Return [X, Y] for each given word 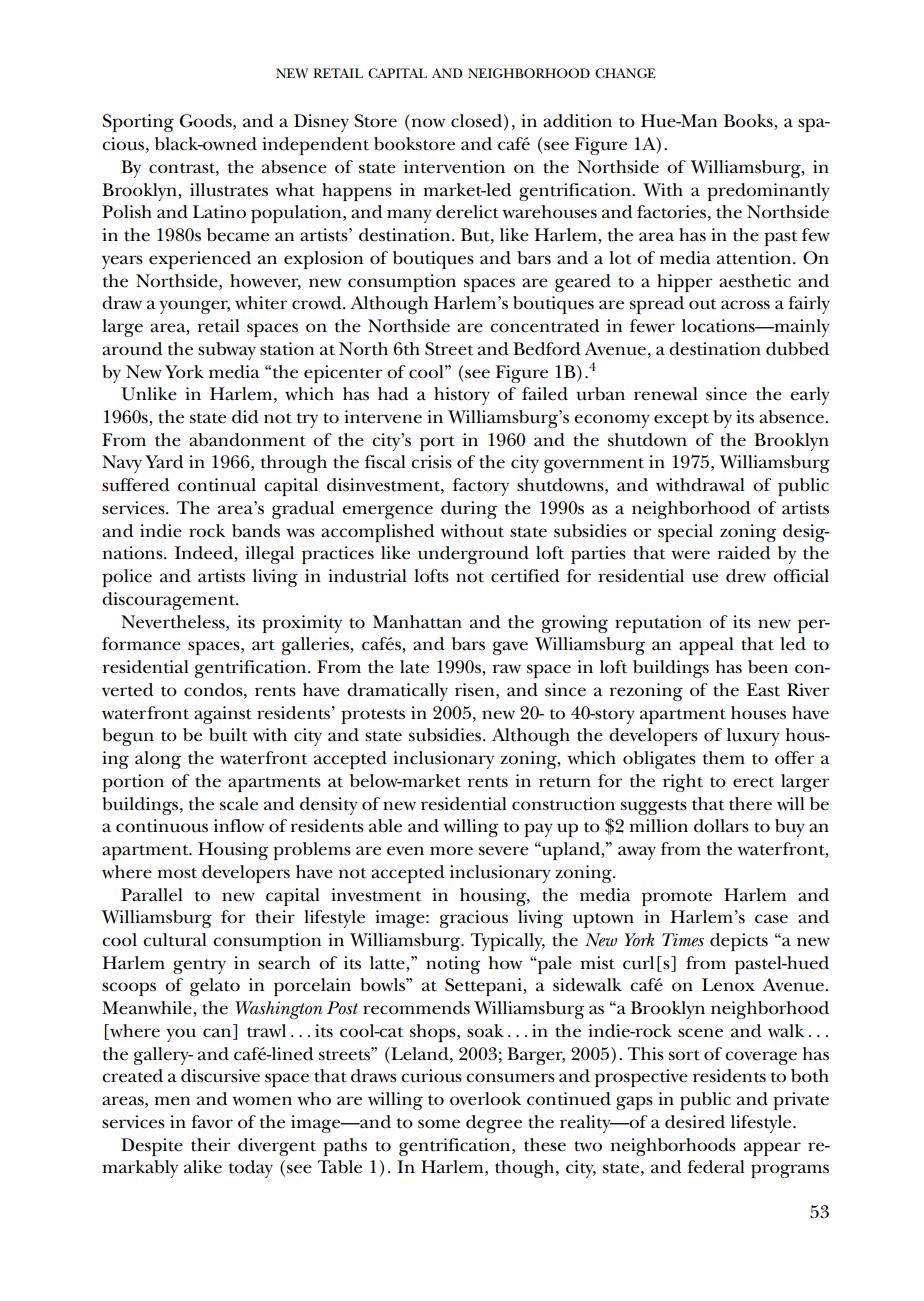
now [428, 123]
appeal [706, 646]
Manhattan [417, 622]
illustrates [229, 190]
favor [212, 1122]
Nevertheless [174, 622]
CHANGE [625, 73]
